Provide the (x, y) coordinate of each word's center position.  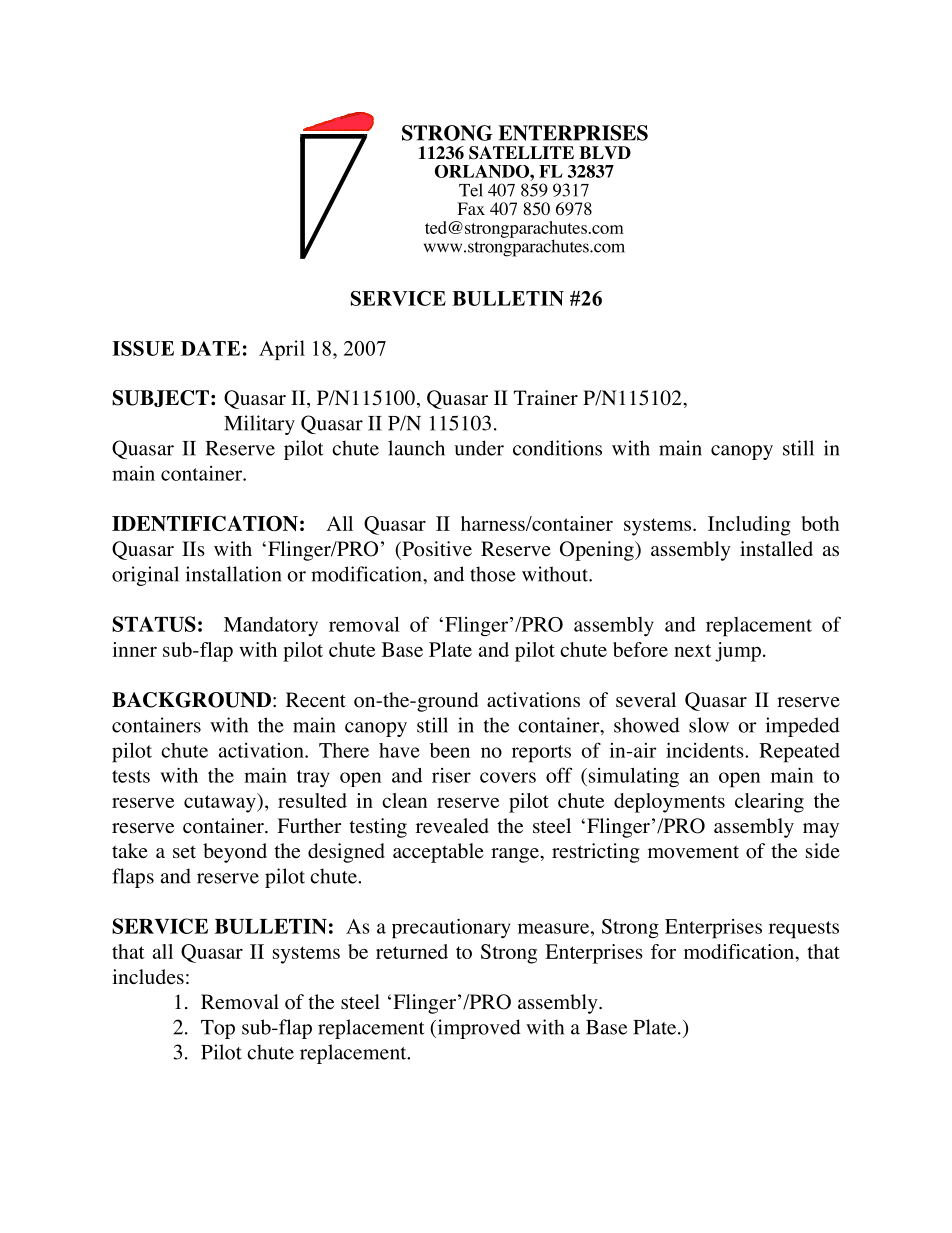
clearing (769, 803)
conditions (557, 448)
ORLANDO (483, 171)
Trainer (546, 398)
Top (218, 1029)
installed (776, 549)
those (493, 574)
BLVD (605, 152)
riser (451, 775)
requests (804, 930)
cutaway (221, 803)
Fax (471, 208)
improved (478, 1029)
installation (234, 574)
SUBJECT (160, 398)
